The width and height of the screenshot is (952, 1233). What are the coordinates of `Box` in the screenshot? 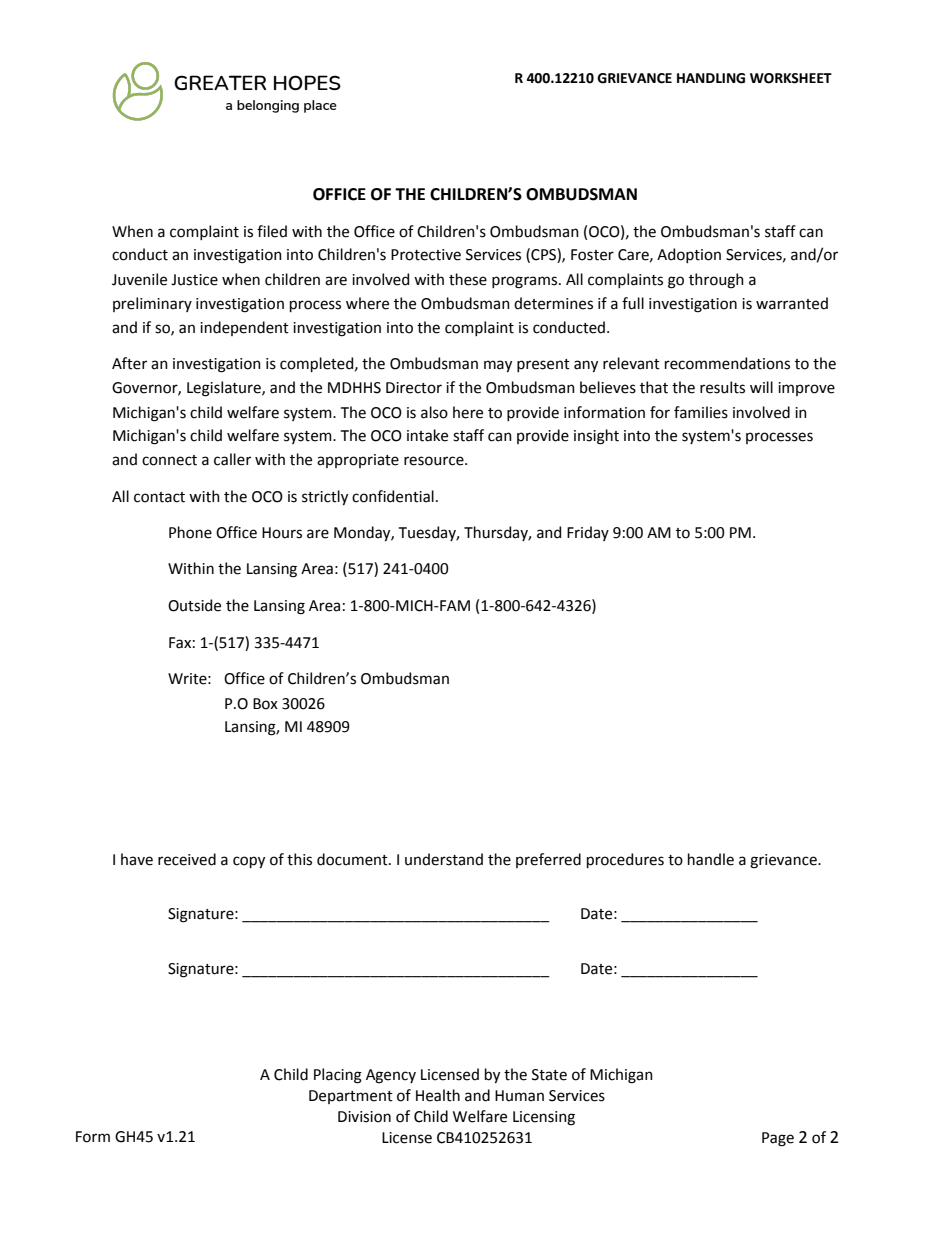 It's located at (265, 704).
